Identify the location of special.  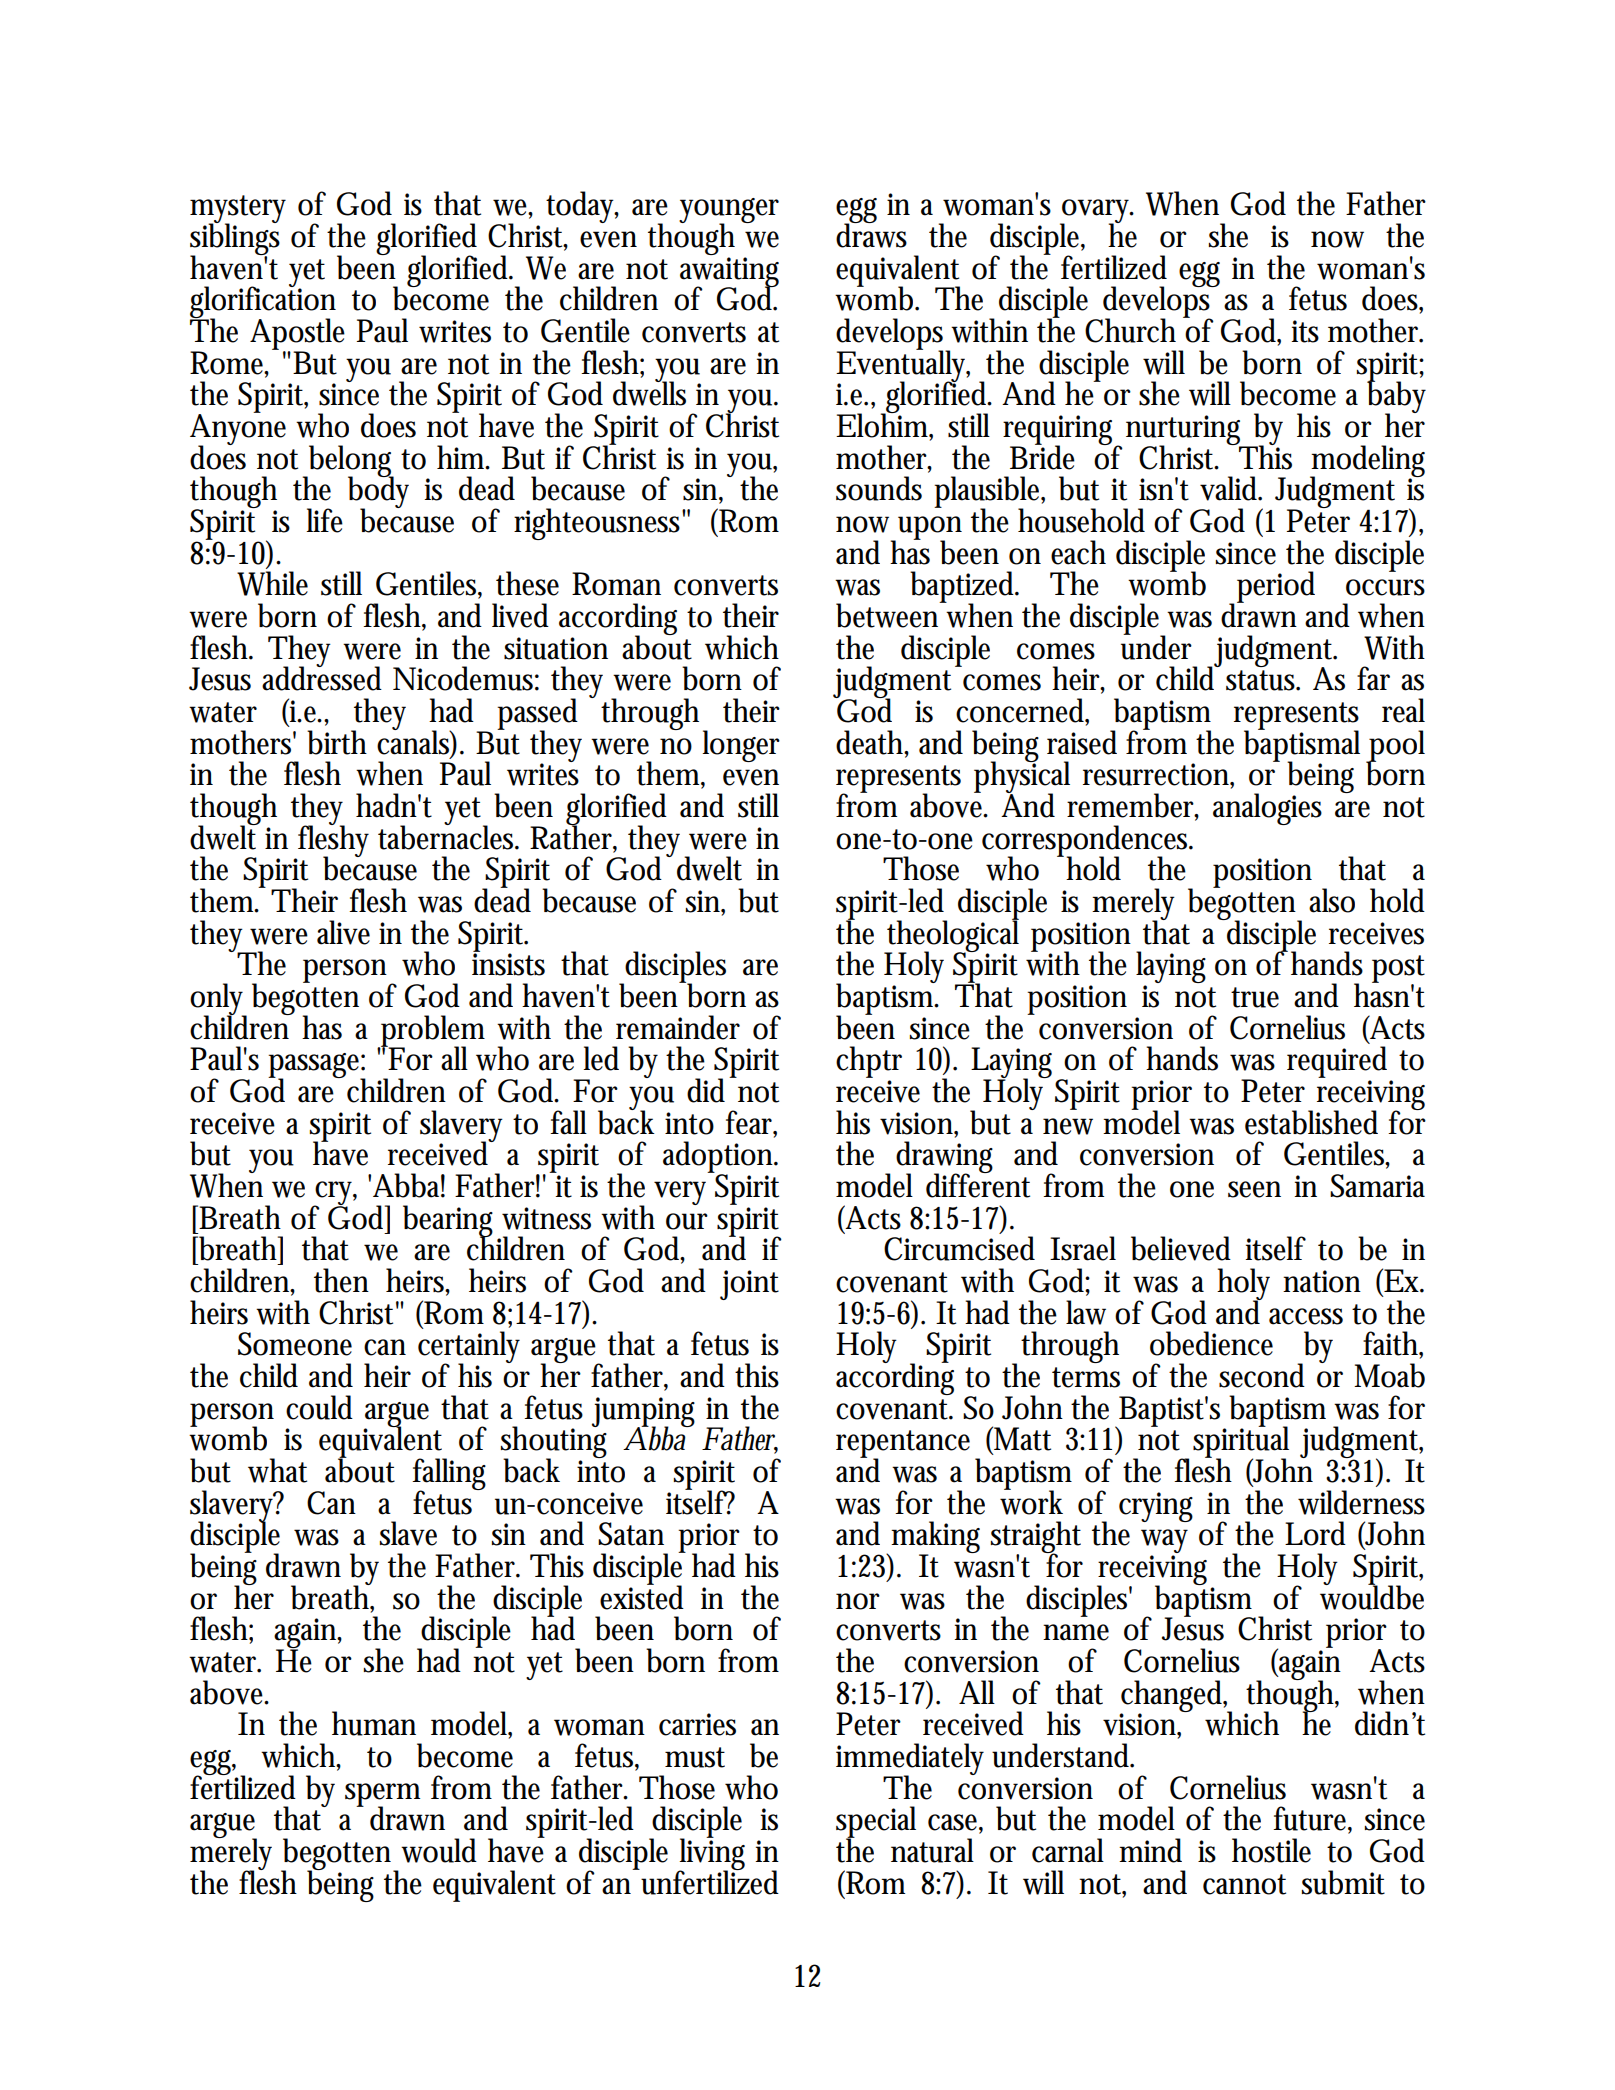
(876, 1823).
